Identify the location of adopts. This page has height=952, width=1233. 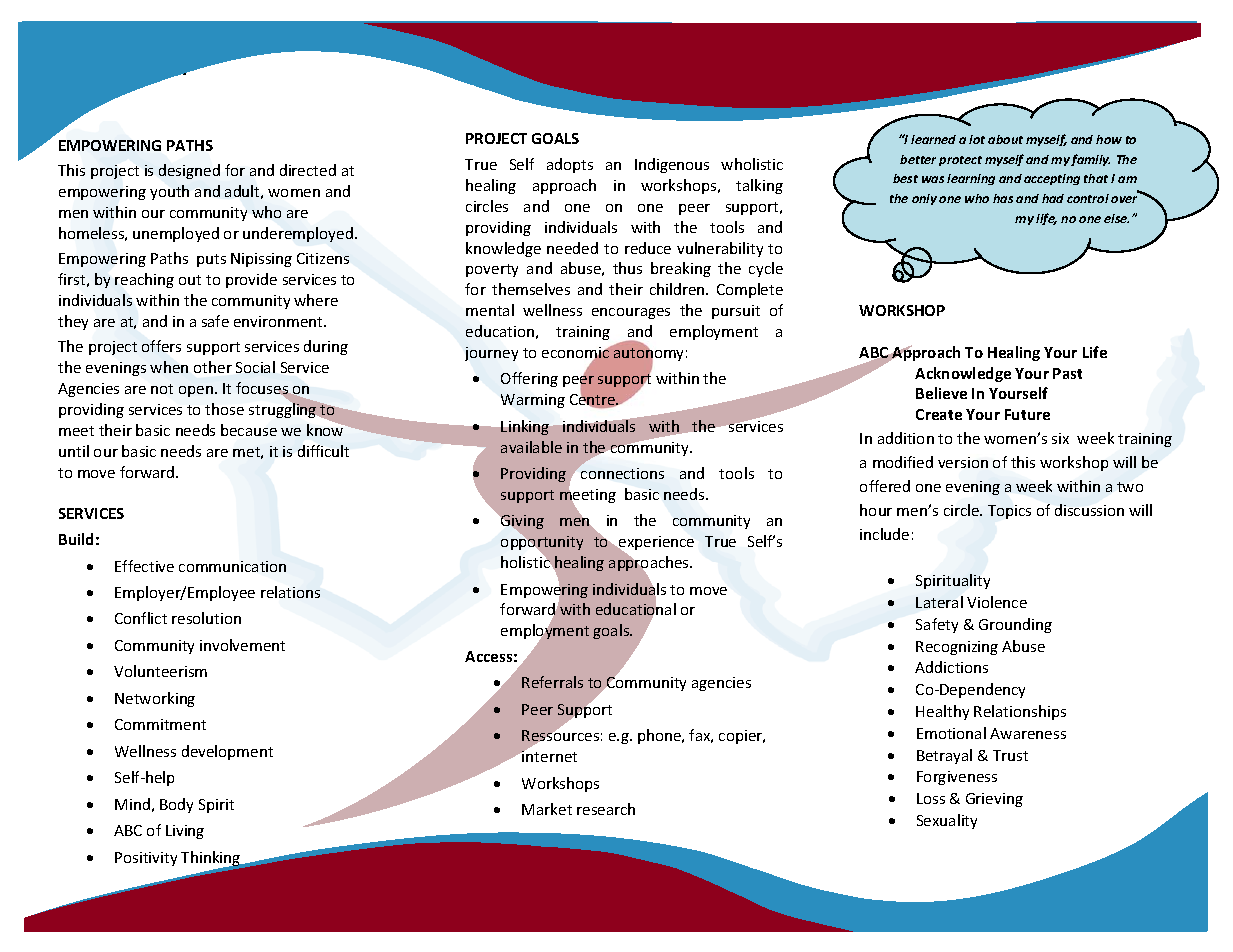
(570, 165).
